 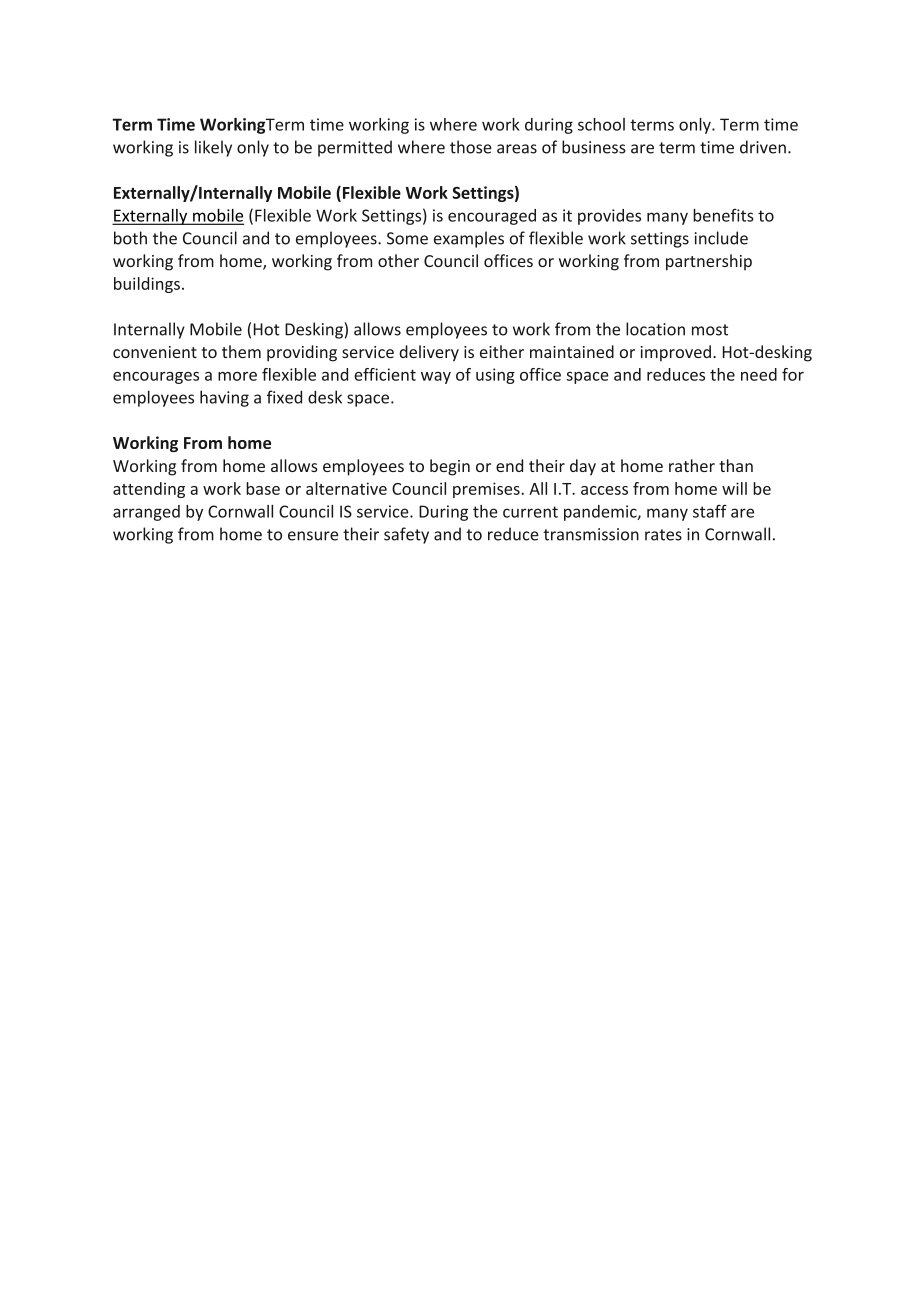 I want to click on those, so click(x=471, y=147).
